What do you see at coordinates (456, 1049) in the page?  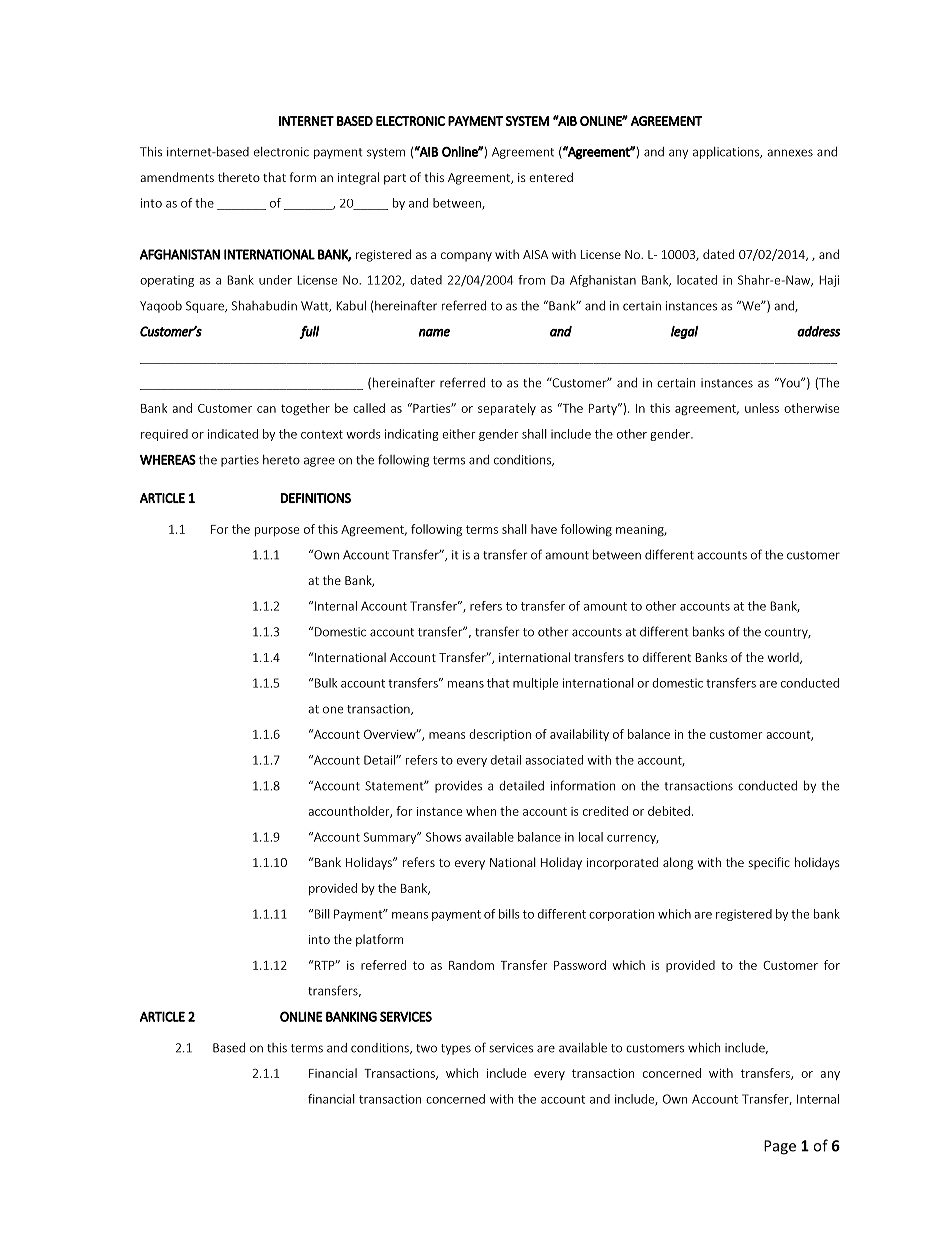 I see `types` at bounding box center [456, 1049].
